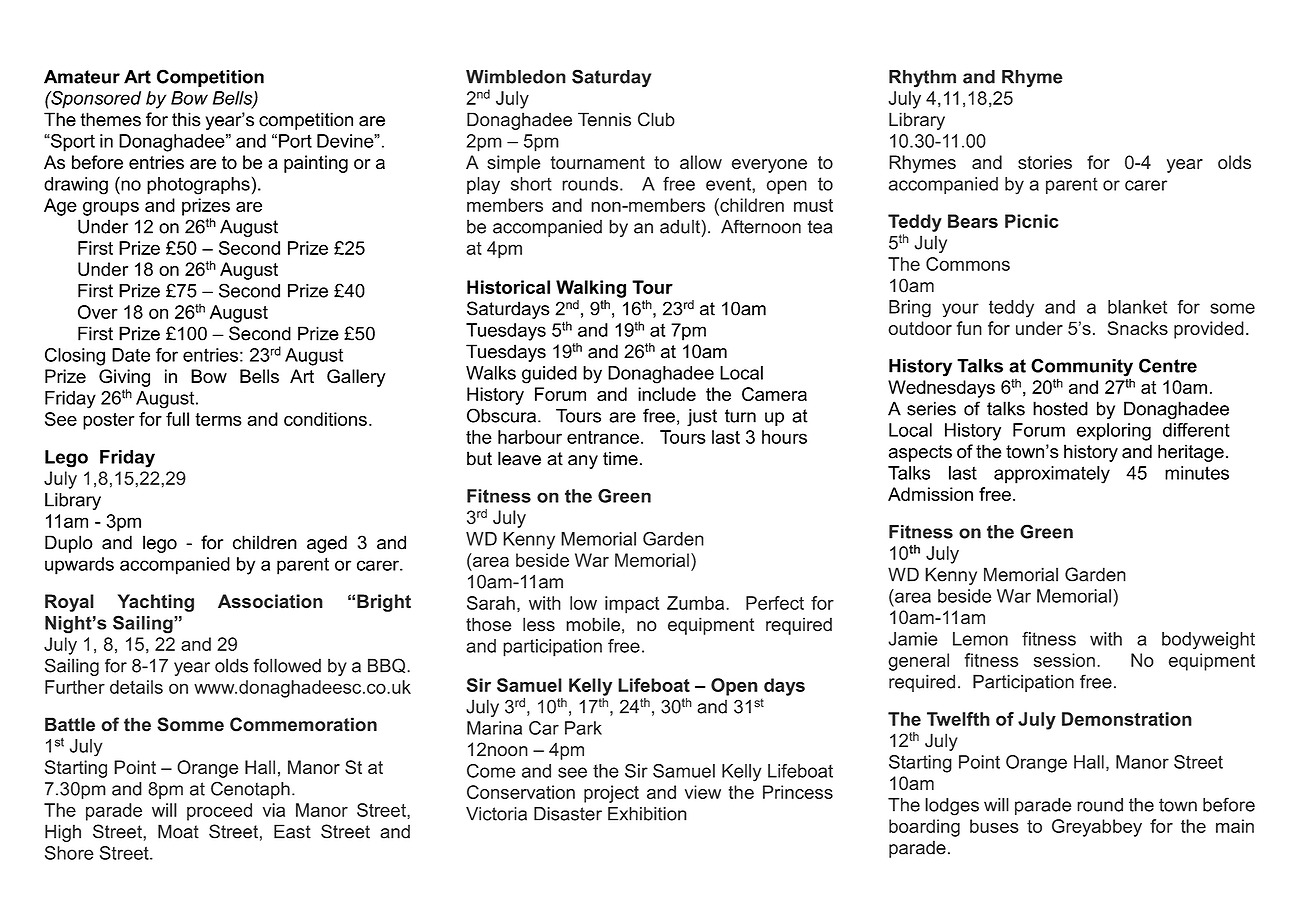 Image resolution: width=1308 pixels, height=924 pixels. I want to click on Club, so click(656, 119).
